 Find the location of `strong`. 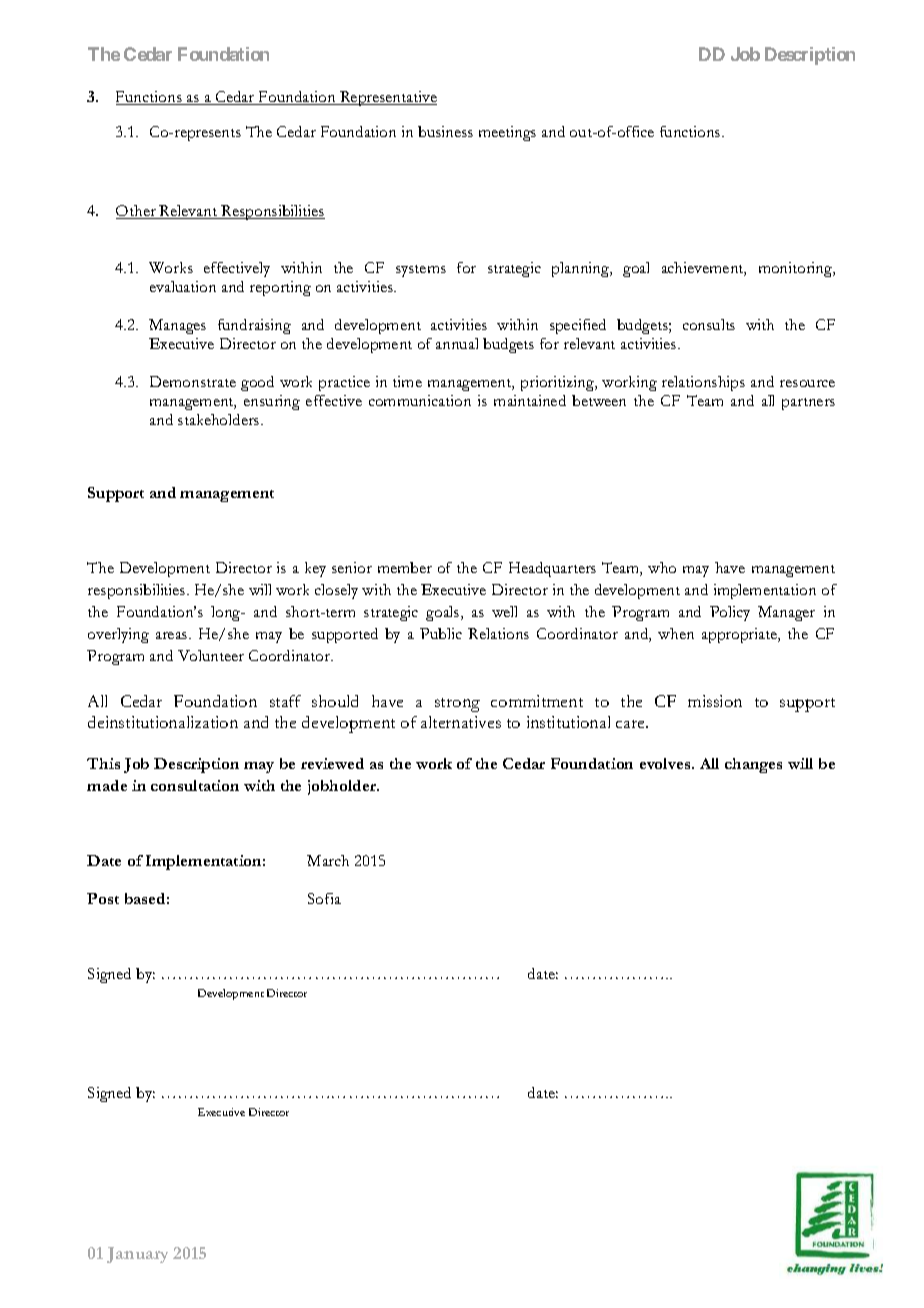

strong is located at coordinates (457, 705).
